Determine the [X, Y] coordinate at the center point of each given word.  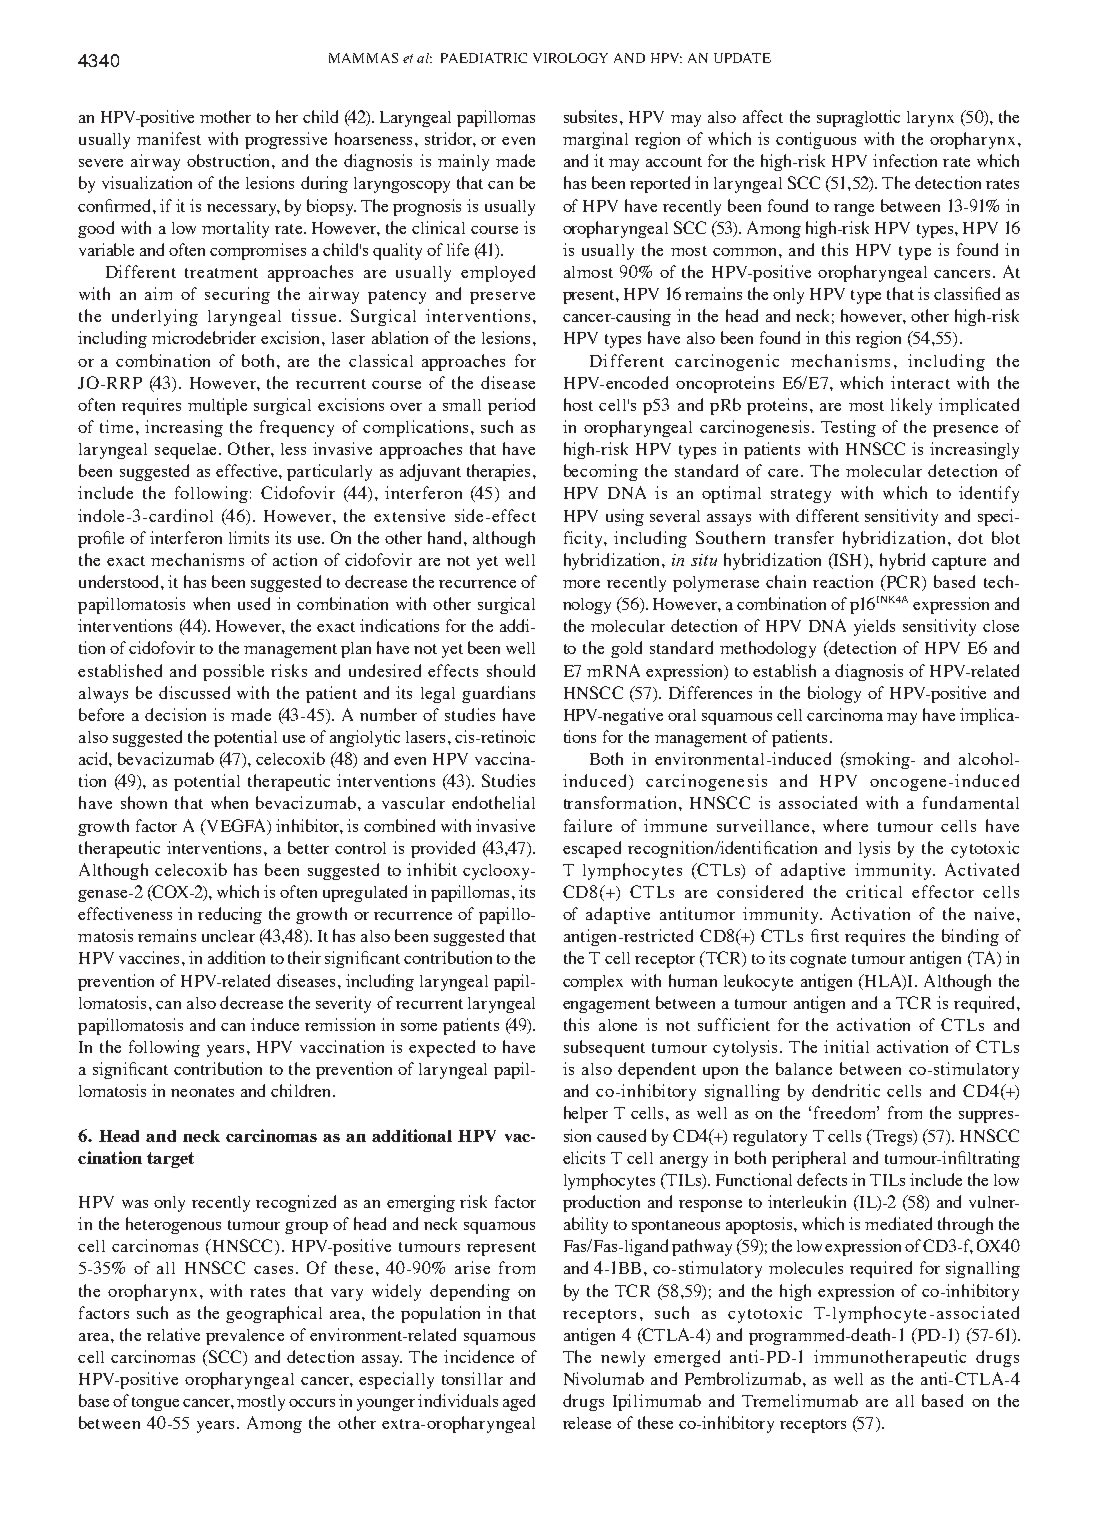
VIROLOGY [570, 58]
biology [834, 694]
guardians [498, 694]
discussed [194, 692]
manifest [169, 138]
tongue [155, 1404]
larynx [930, 119]
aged [519, 1402]
